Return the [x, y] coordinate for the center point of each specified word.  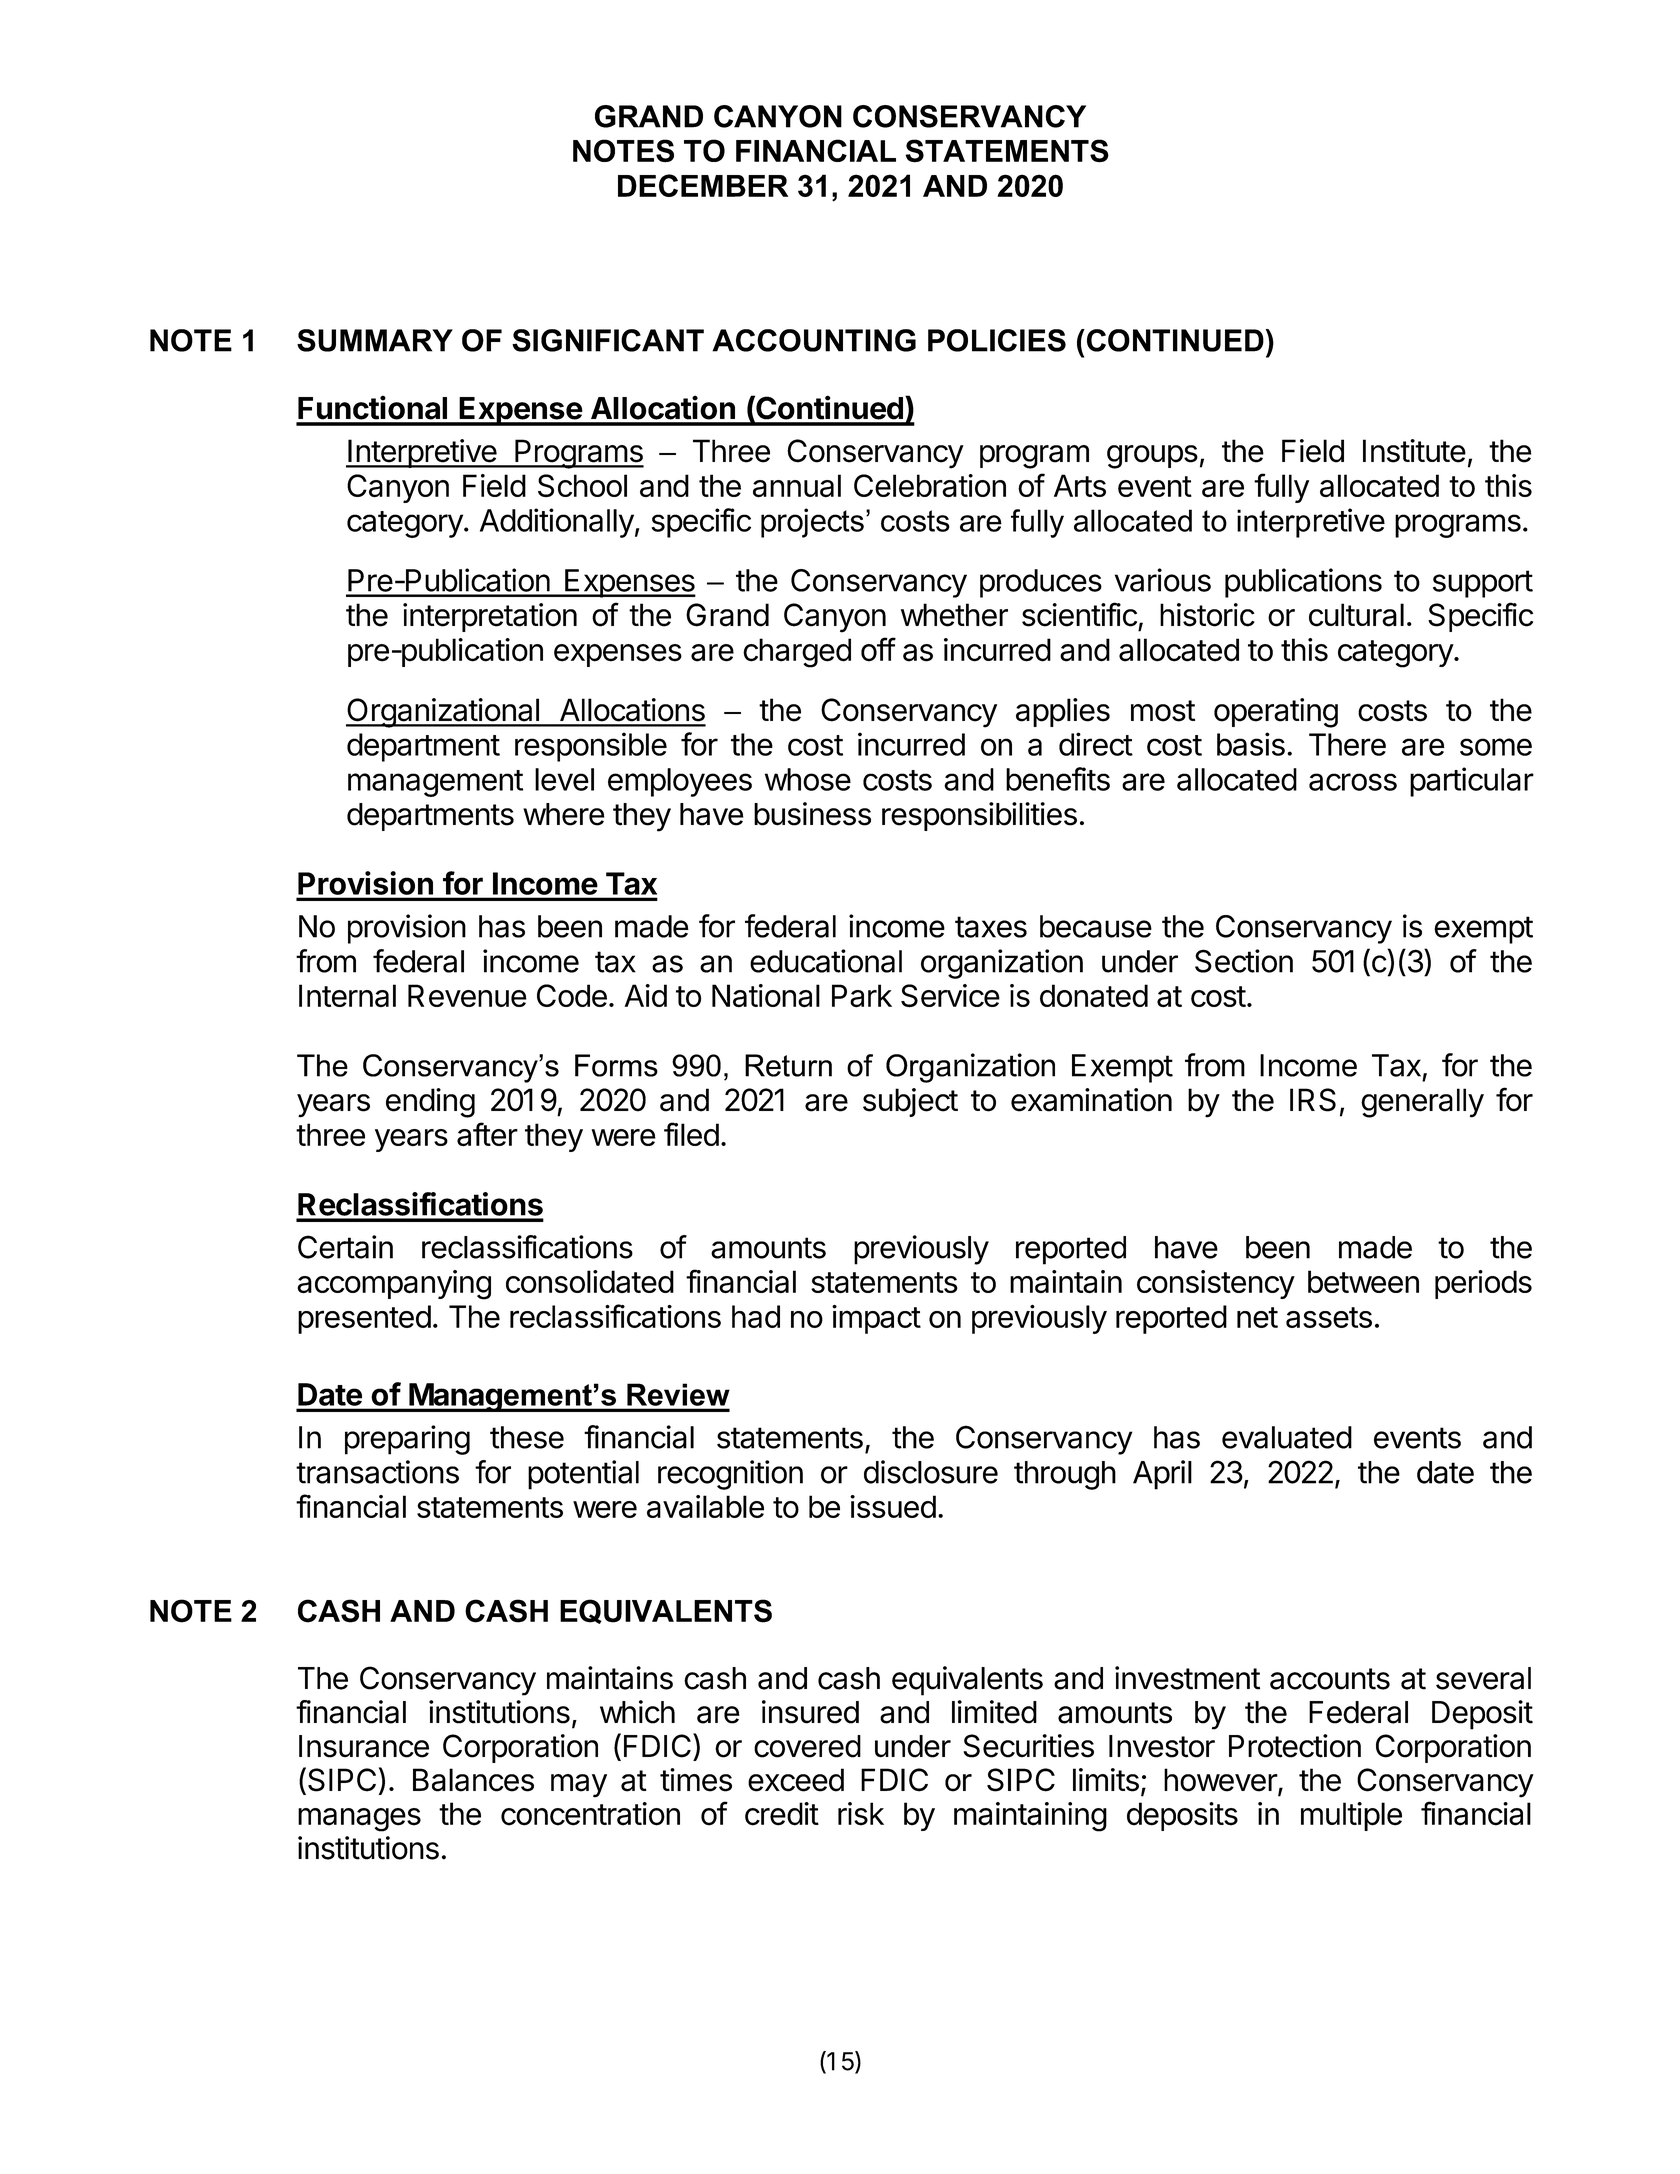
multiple [1351, 1816]
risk [861, 1814]
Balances [473, 1780]
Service [950, 996]
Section [1244, 961]
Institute [1414, 451]
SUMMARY [375, 340]
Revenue [467, 995]
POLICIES [997, 340]
